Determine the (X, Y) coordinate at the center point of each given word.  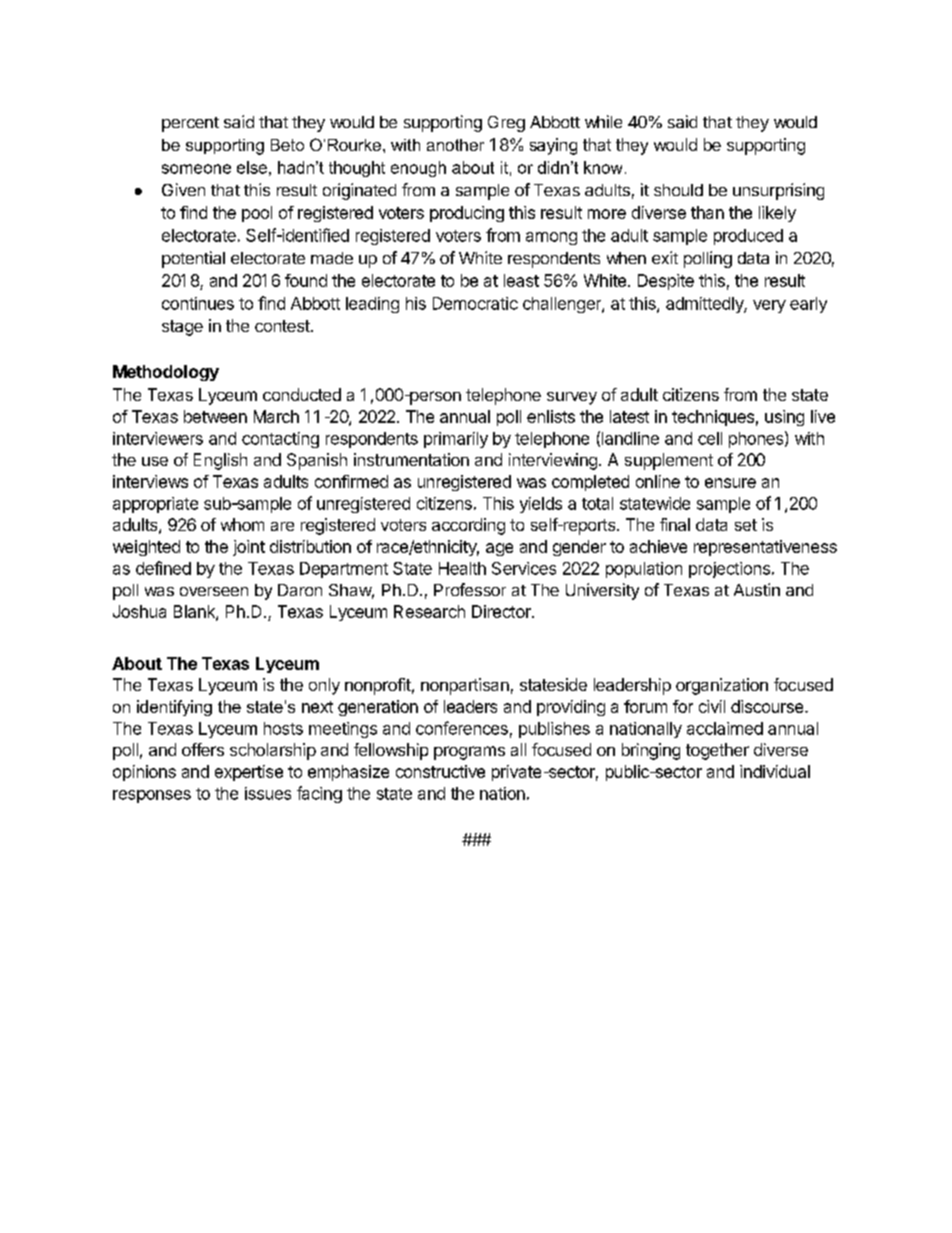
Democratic (475, 303)
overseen (214, 591)
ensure (730, 483)
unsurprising (778, 191)
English (220, 461)
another (455, 145)
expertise (249, 773)
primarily (456, 440)
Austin (757, 589)
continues (198, 303)
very (769, 306)
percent (190, 124)
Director (502, 611)
